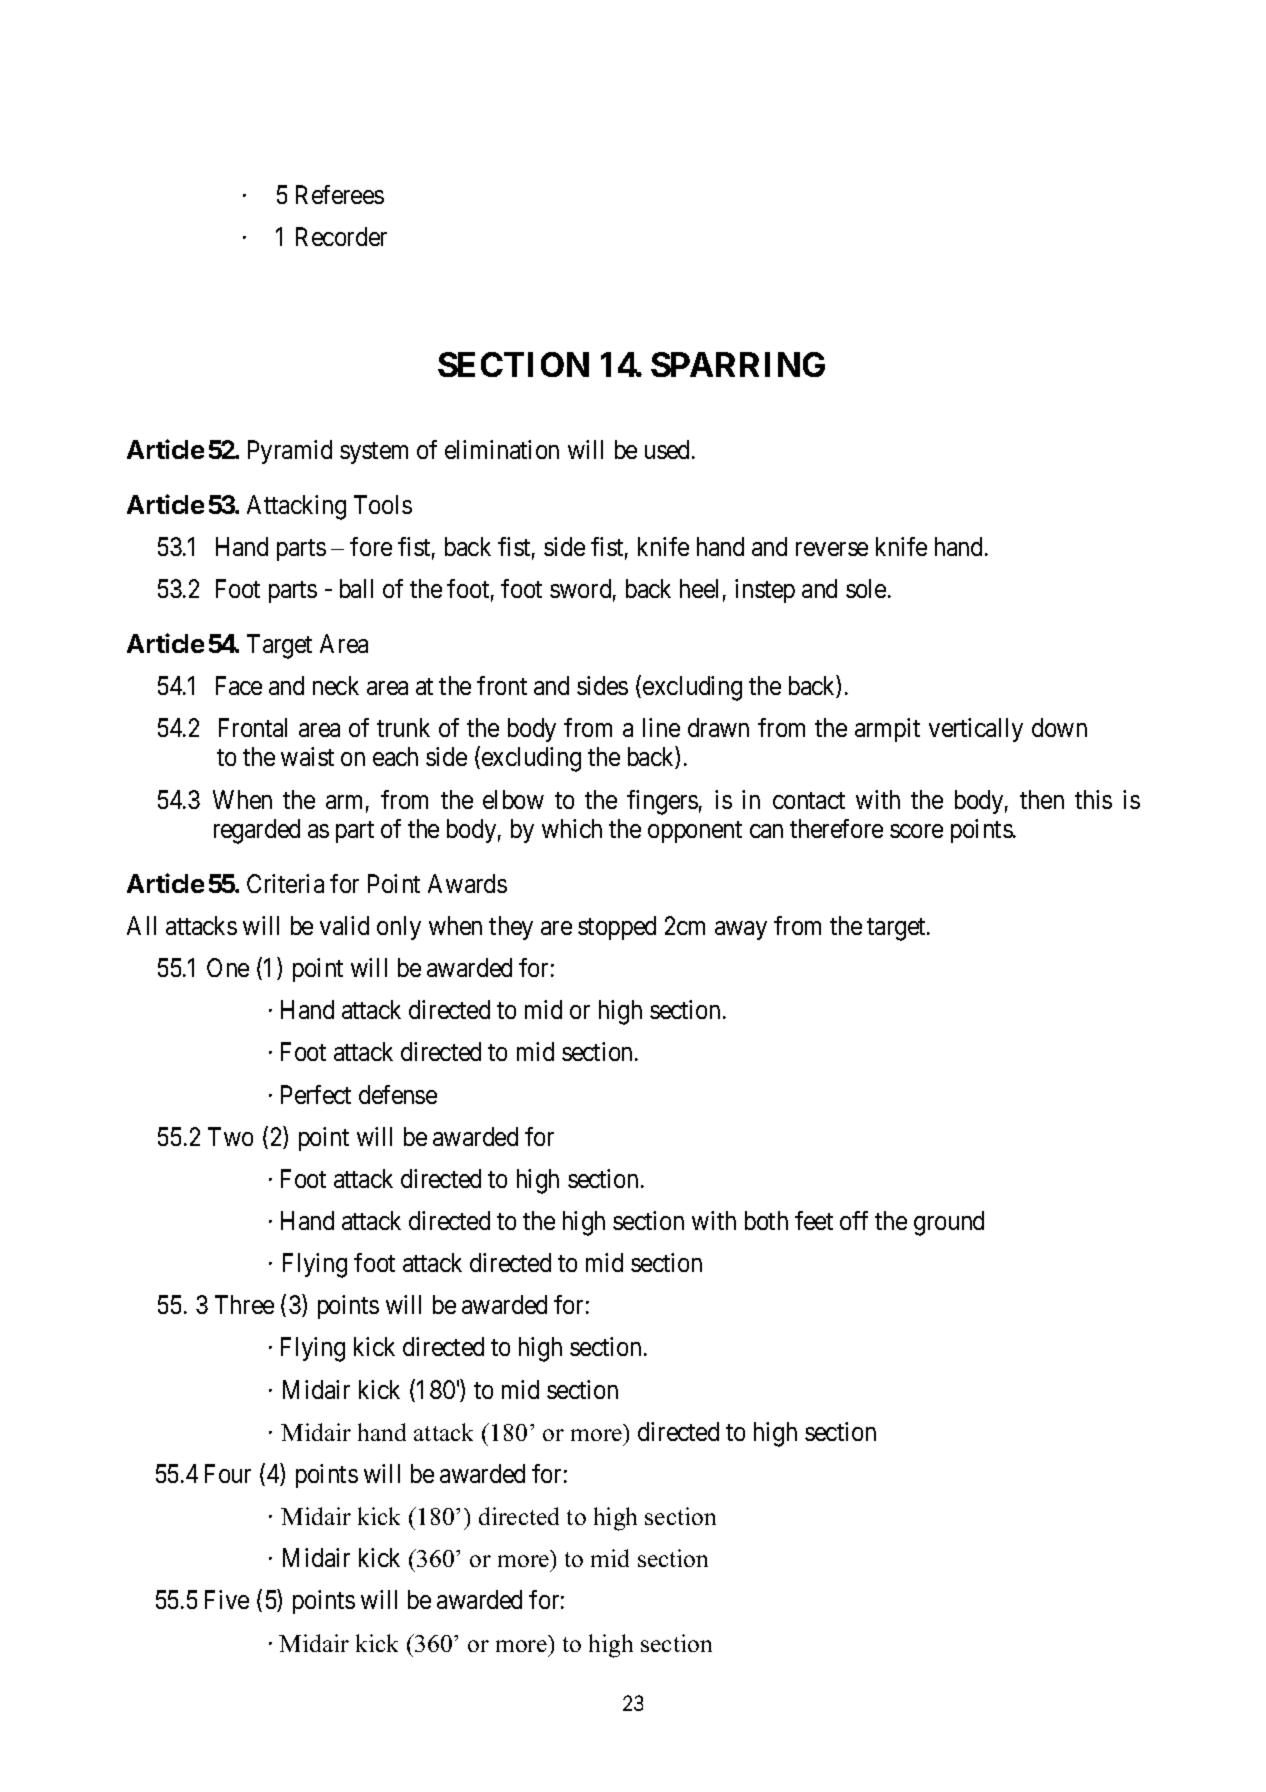 The image size is (1266, 1792). What do you see at coordinates (766, 1220) in the screenshot?
I see `both` at bounding box center [766, 1220].
